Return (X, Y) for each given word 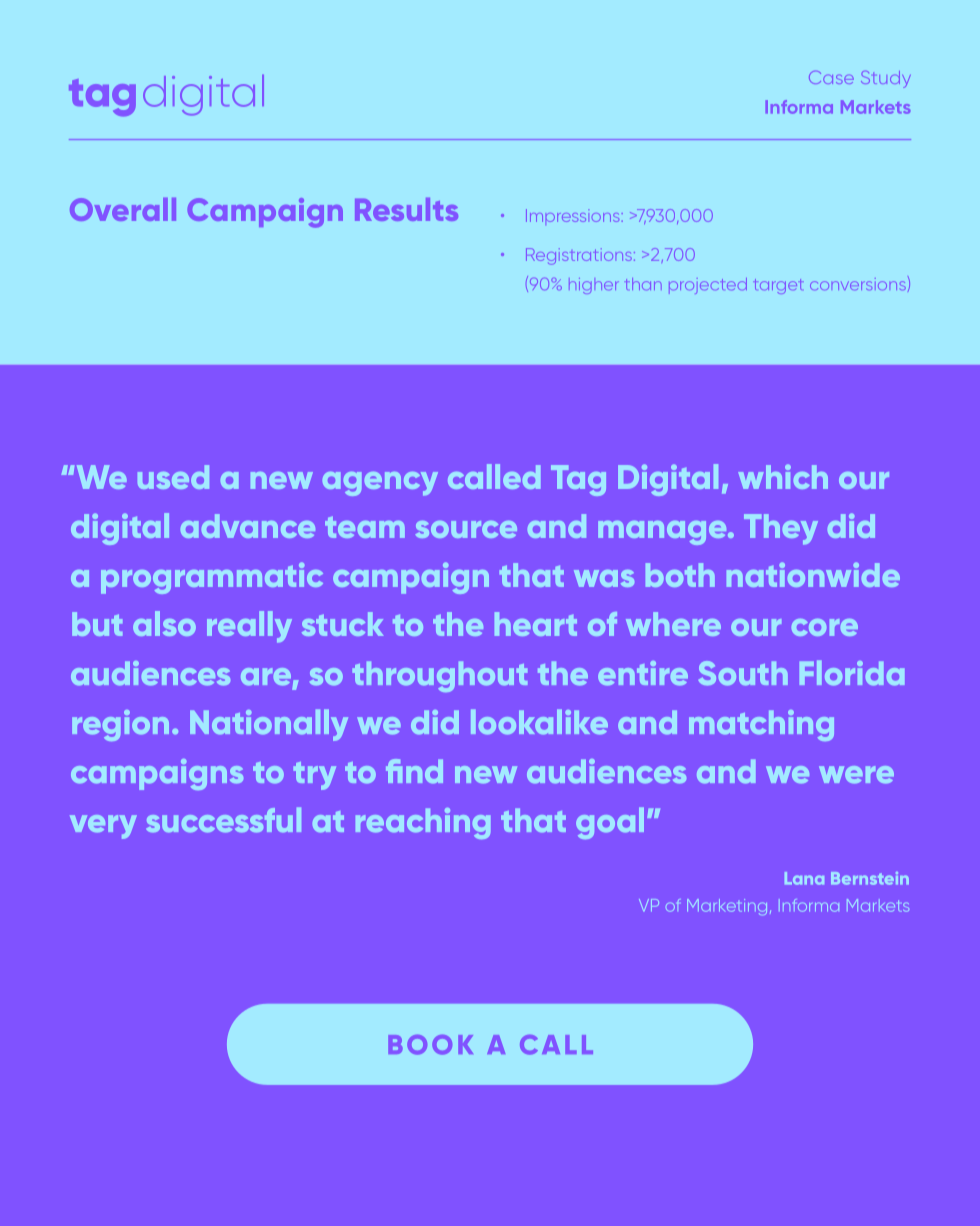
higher (594, 286)
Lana (804, 878)
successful (223, 819)
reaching (423, 823)
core (825, 627)
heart (536, 624)
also (164, 623)
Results (406, 209)
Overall (123, 209)
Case (831, 77)
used (173, 477)
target (778, 286)
